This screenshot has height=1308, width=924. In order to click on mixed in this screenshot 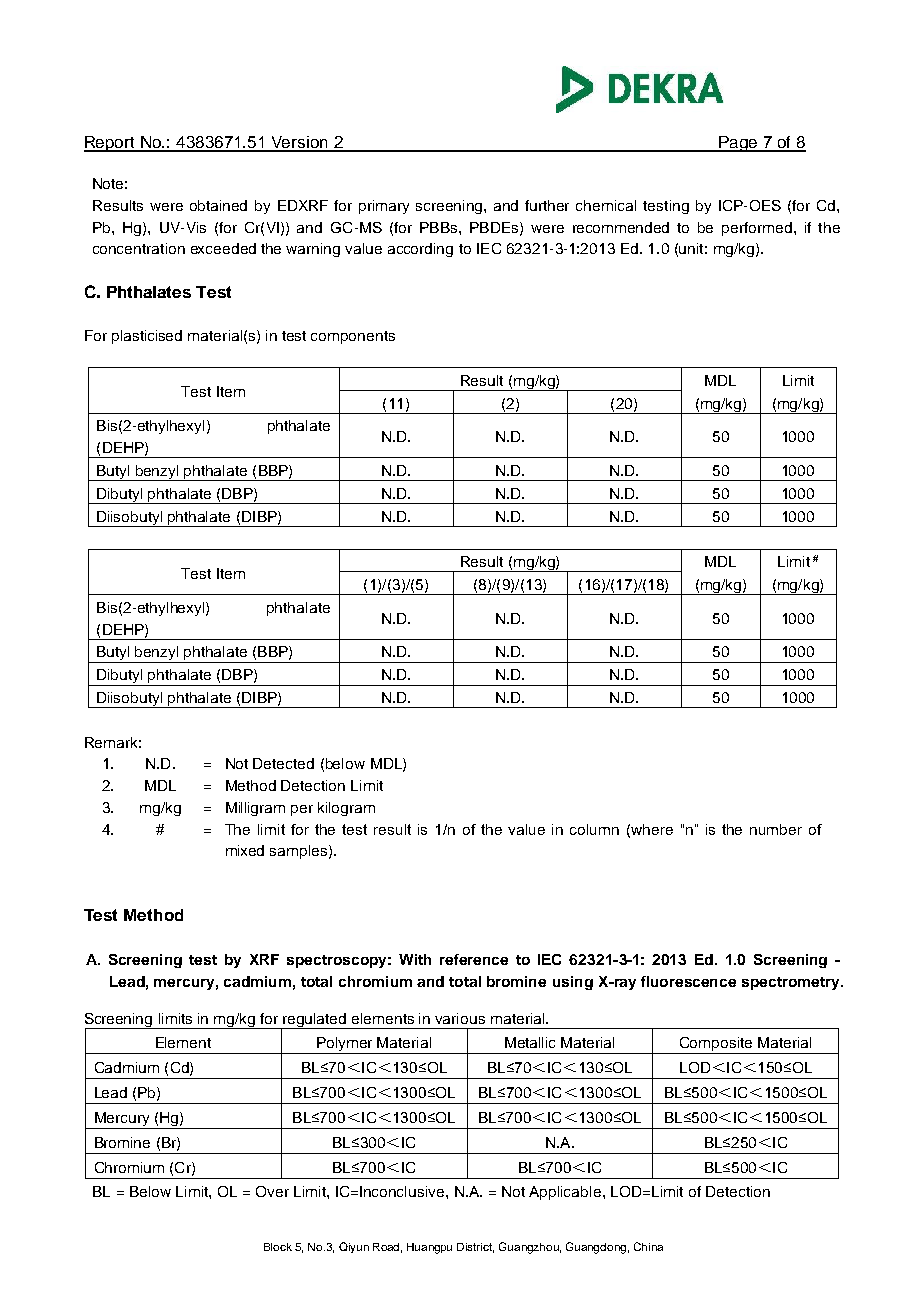, I will do `click(245, 850)`.
